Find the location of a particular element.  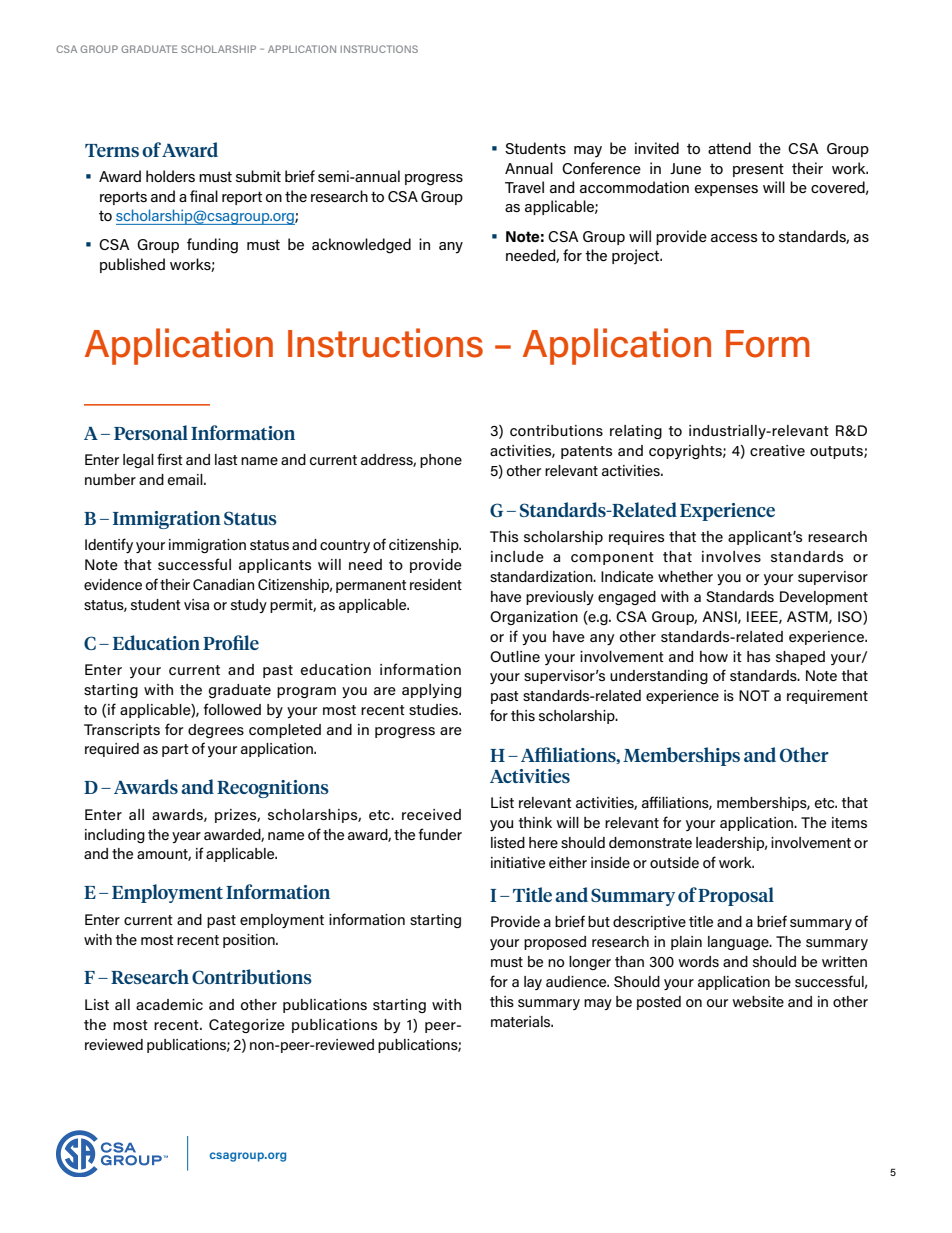

holders is located at coordinates (170, 176).
